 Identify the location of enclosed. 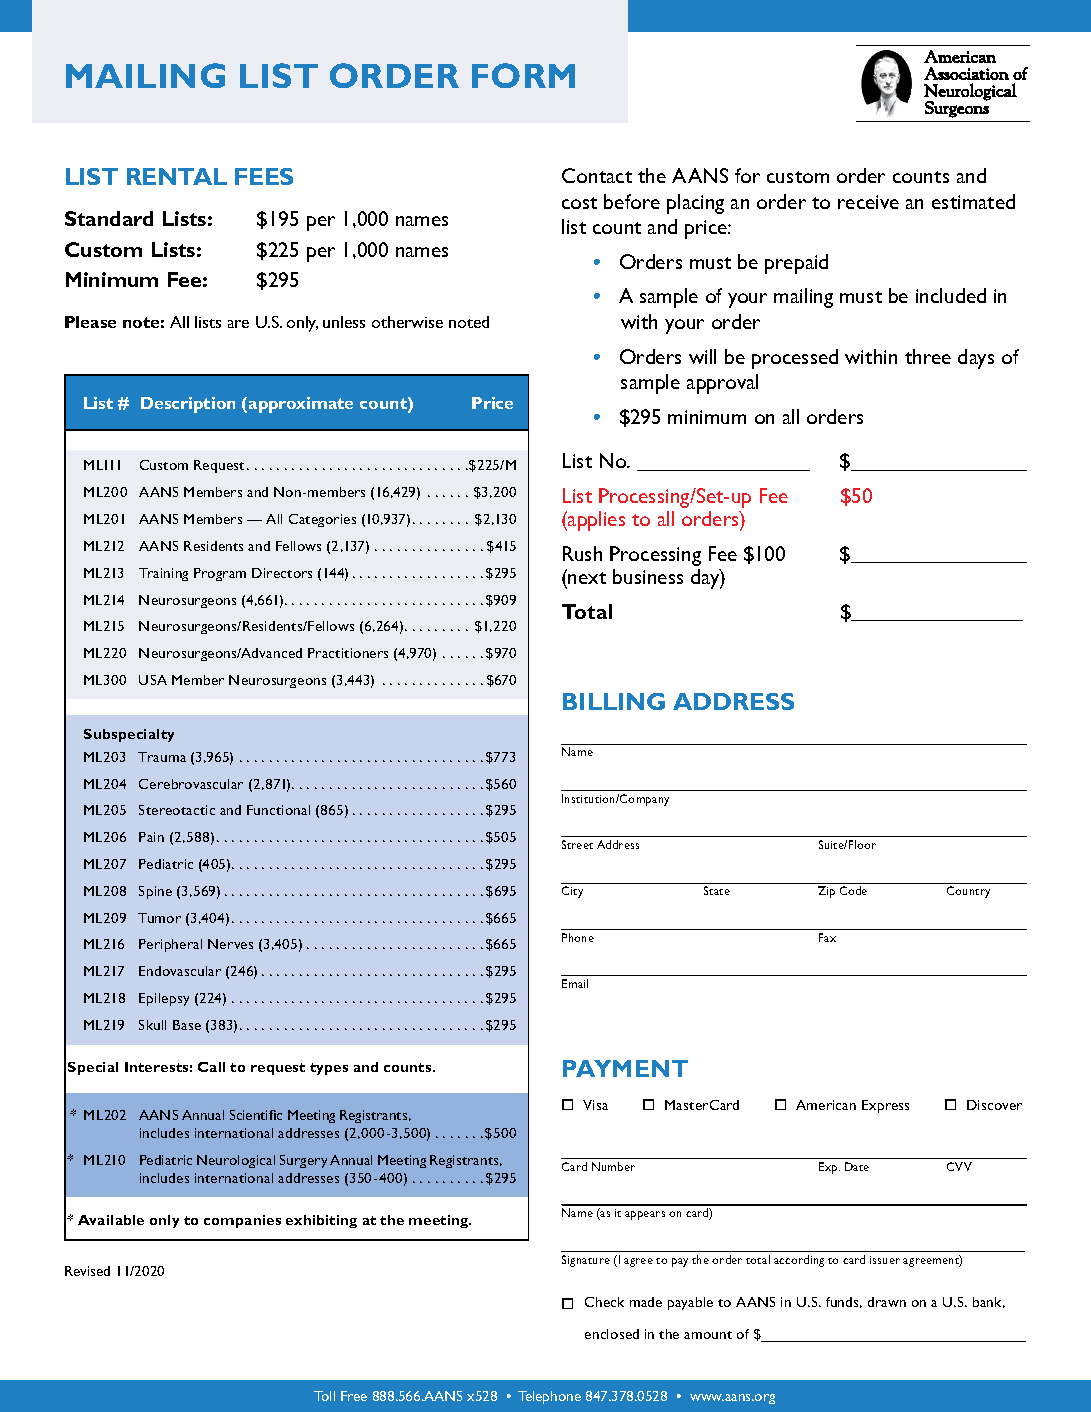
(612, 1334).
